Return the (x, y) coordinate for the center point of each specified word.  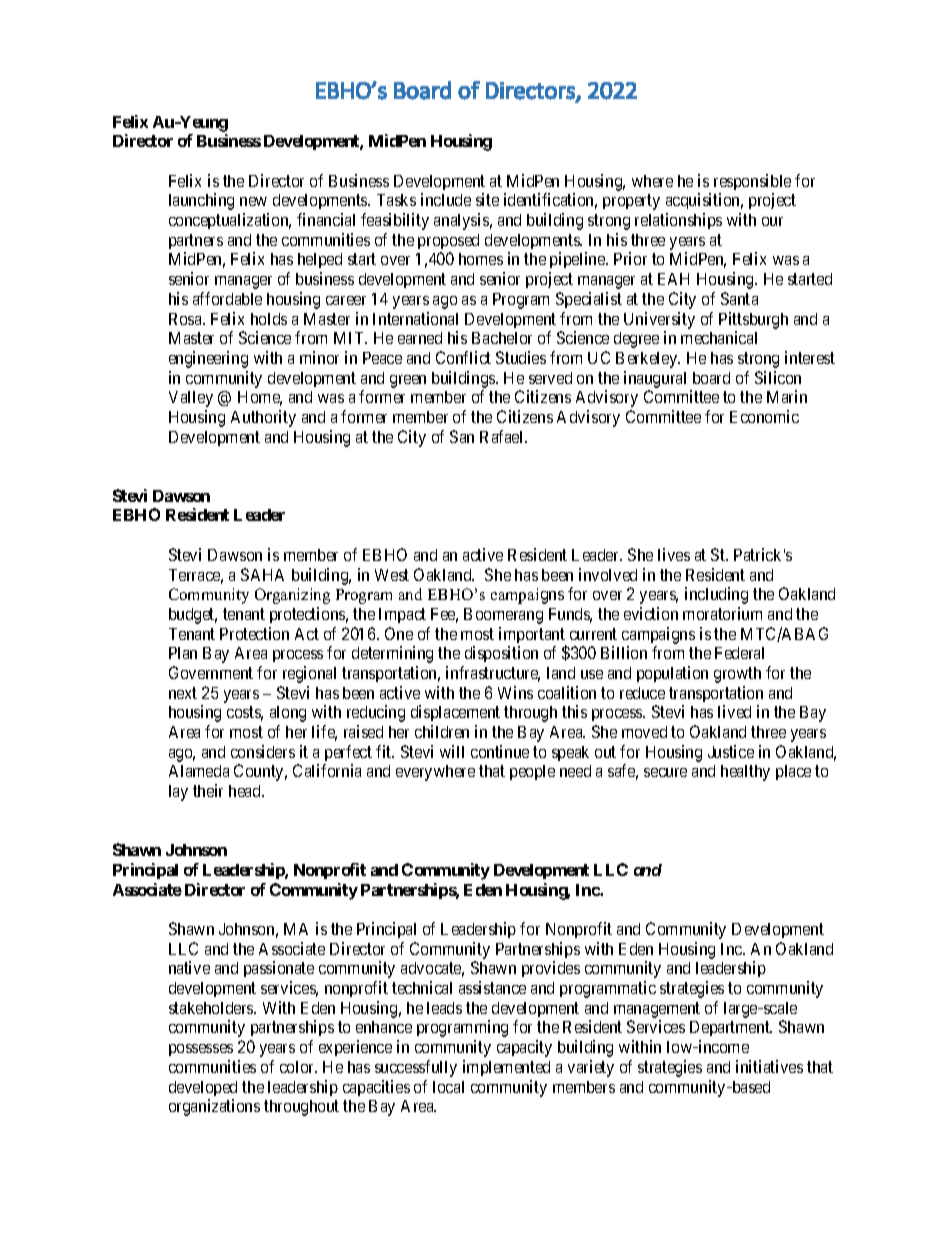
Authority (263, 418)
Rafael (503, 436)
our (772, 221)
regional (309, 674)
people (532, 772)
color (298, 1067)
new (253, 201)
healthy (745, 773)
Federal (739, 653)
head (246, 791)
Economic (764, 416)
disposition (501, 654)
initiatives (769, 1066)
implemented (506, 1068)
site (487, 199)
